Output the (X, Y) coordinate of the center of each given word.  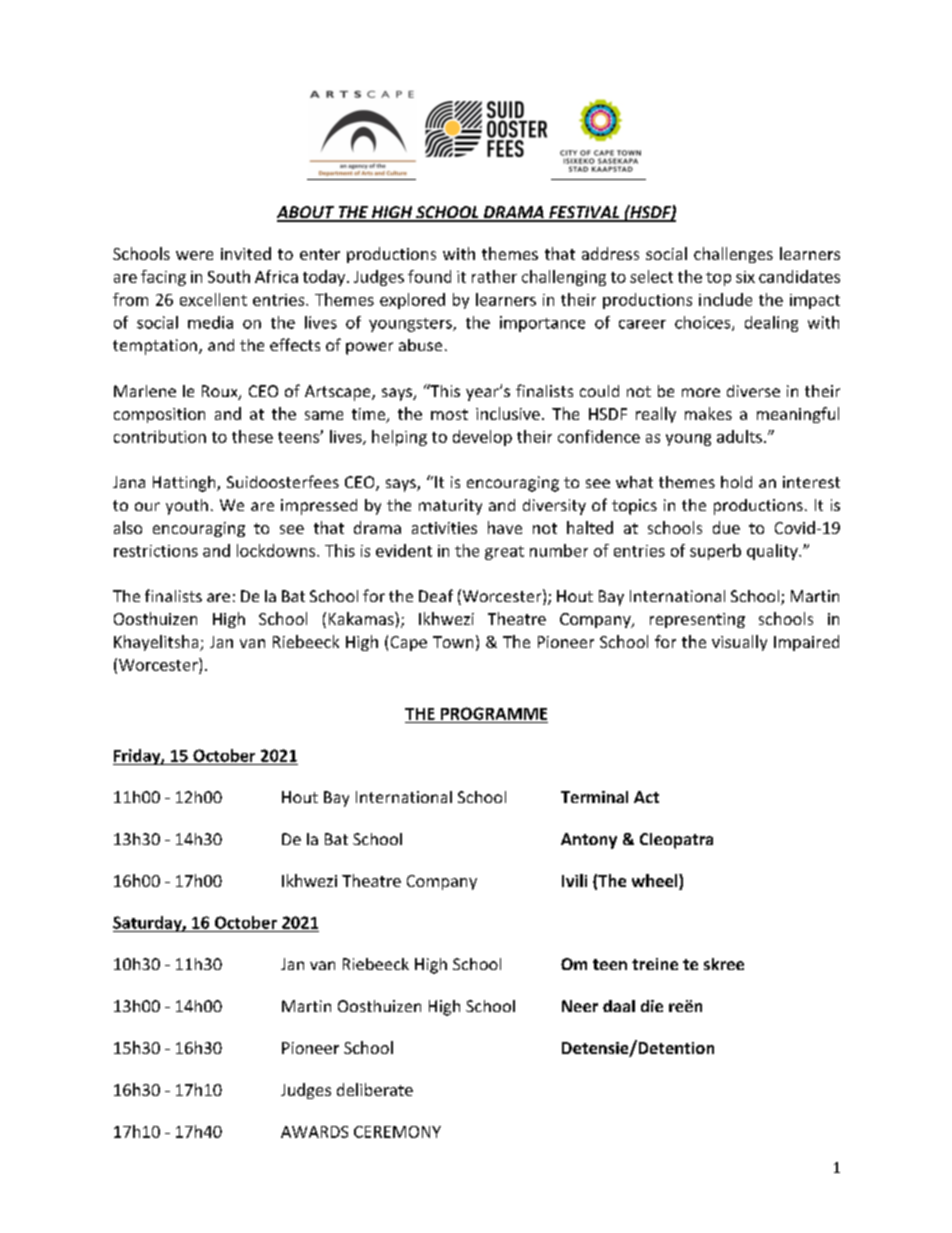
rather (494, 276)
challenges (733, 255)
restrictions (156, 551)
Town (453, 642)
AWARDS (314, 1132)
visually (739, 643)
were (194, 255)
